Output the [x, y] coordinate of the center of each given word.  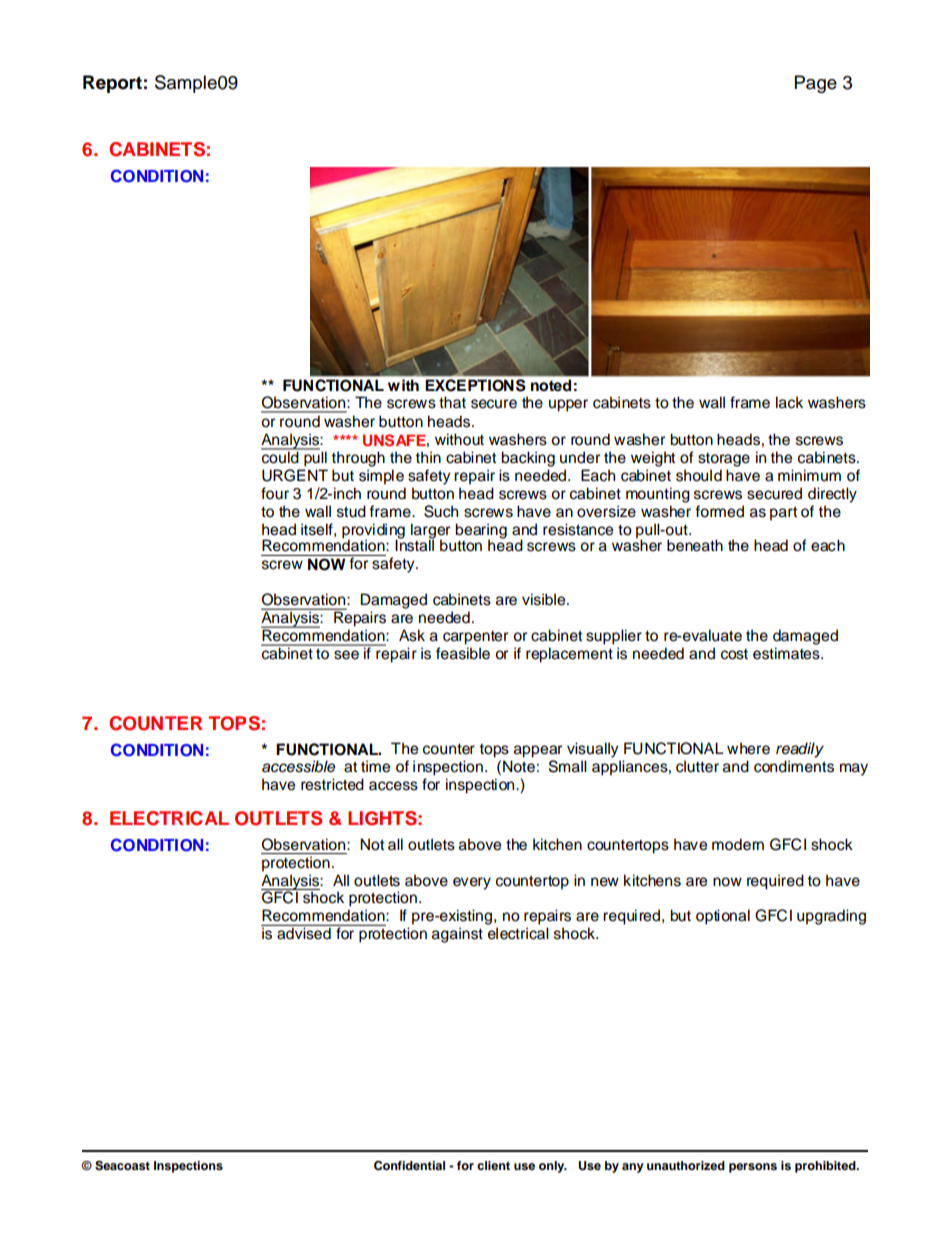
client [493, 1165]
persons [753, 1168]
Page [816, 84]
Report [112, 84]
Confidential [409, 1166]
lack [789, 402]
